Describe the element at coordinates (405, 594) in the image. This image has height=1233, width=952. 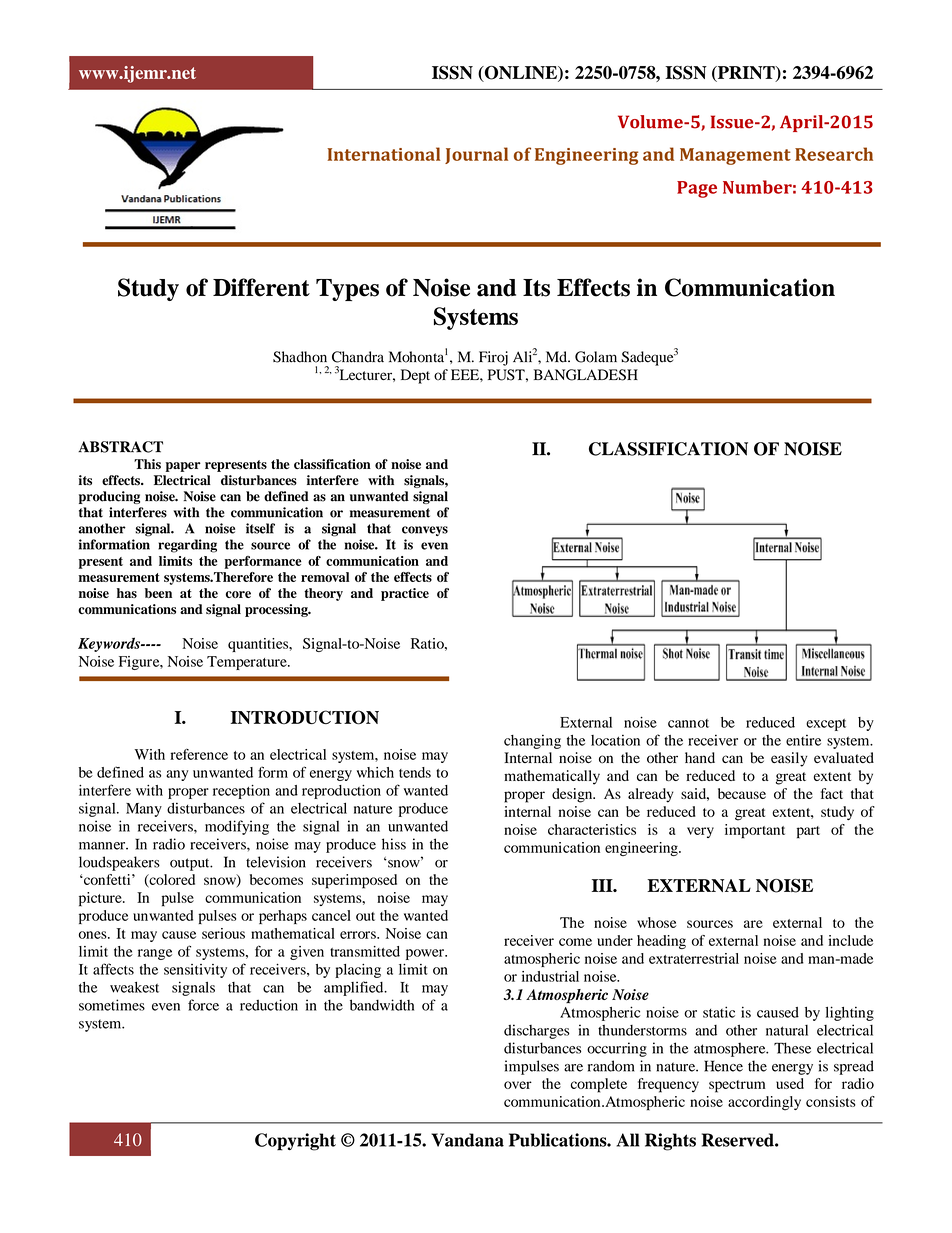
I see `practice` at that location.
